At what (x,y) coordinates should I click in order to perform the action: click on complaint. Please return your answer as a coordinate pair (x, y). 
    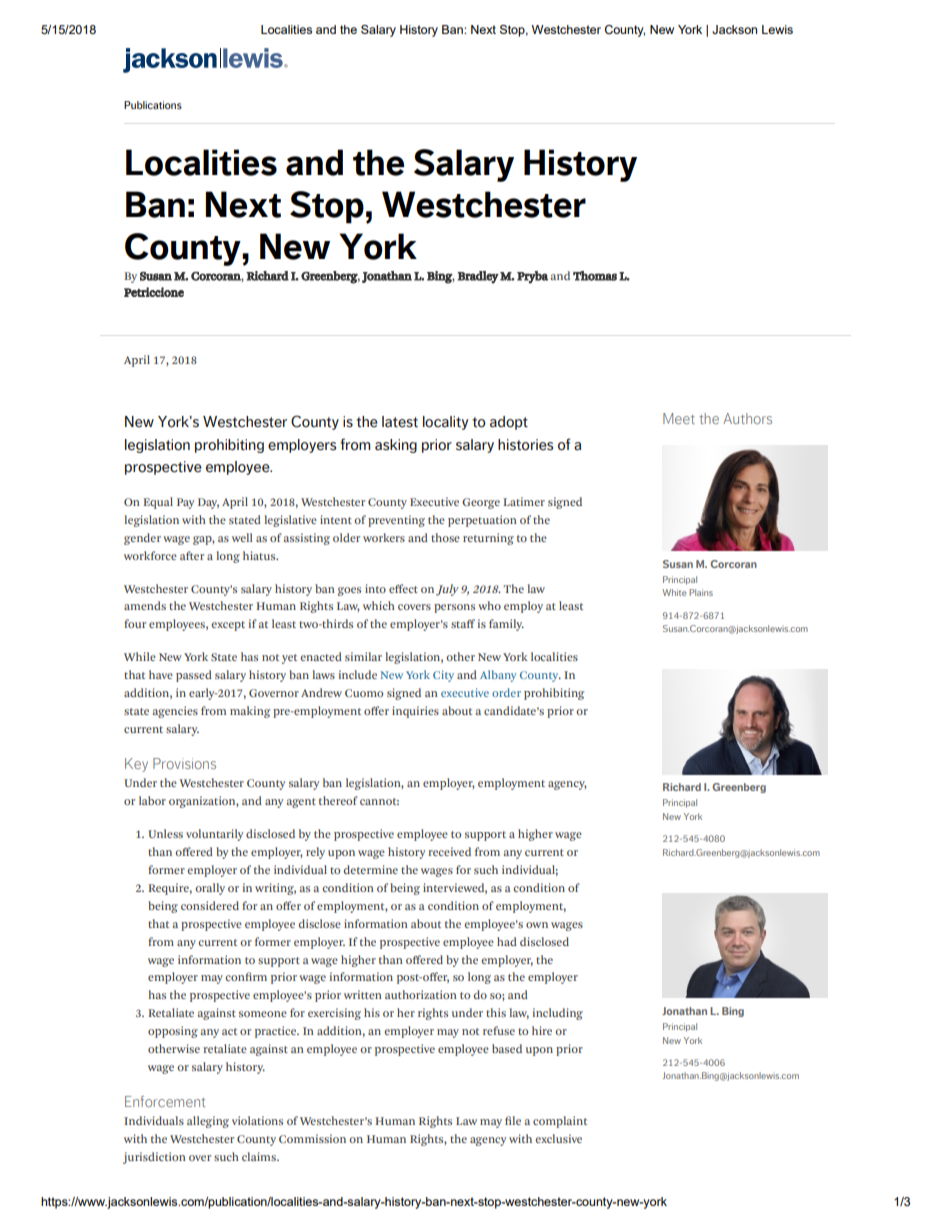
    Looking at the image, I should click on (560, 1122).
